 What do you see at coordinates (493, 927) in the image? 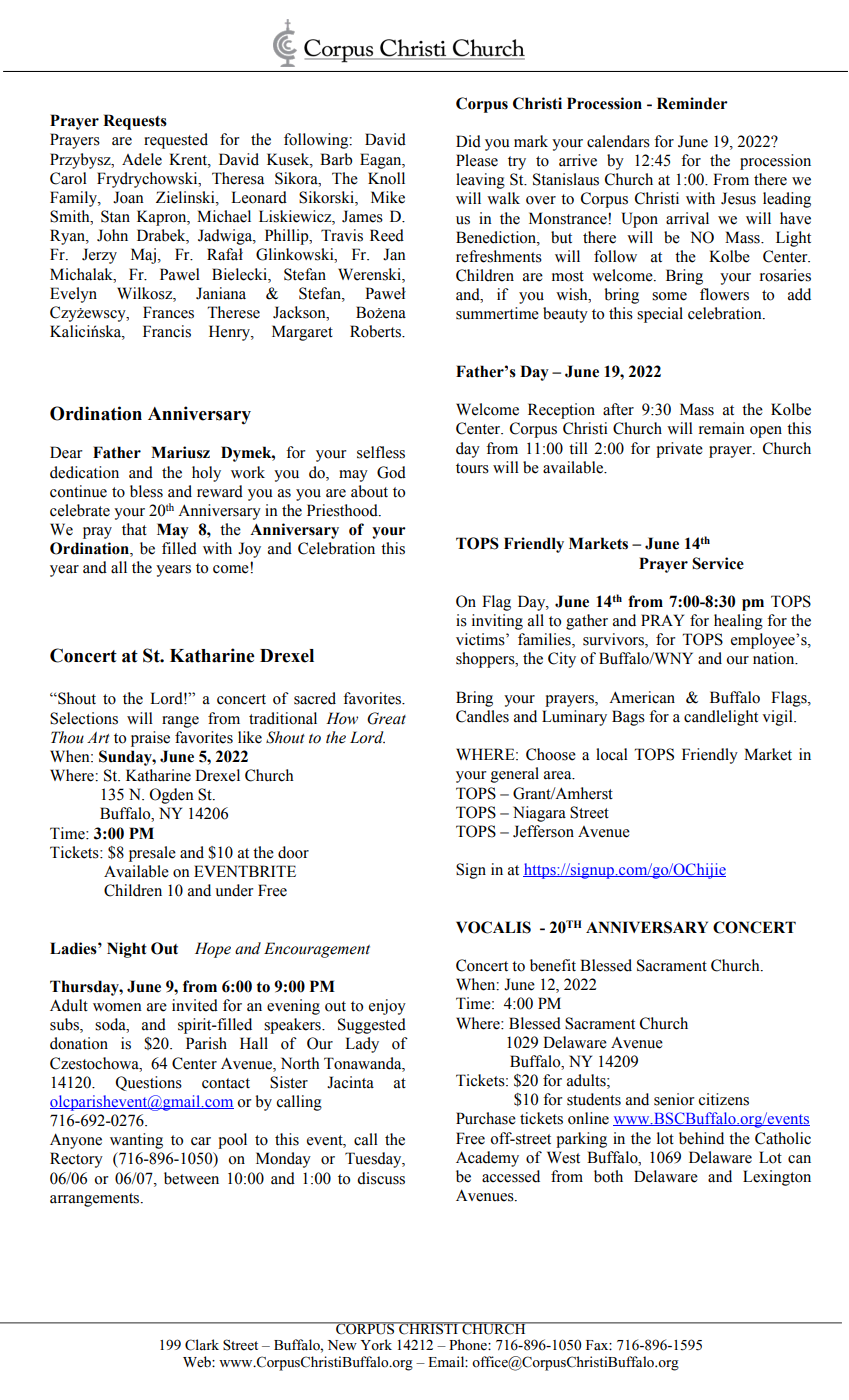
I see `VOCALIS` at bounding box center [493, 927].
